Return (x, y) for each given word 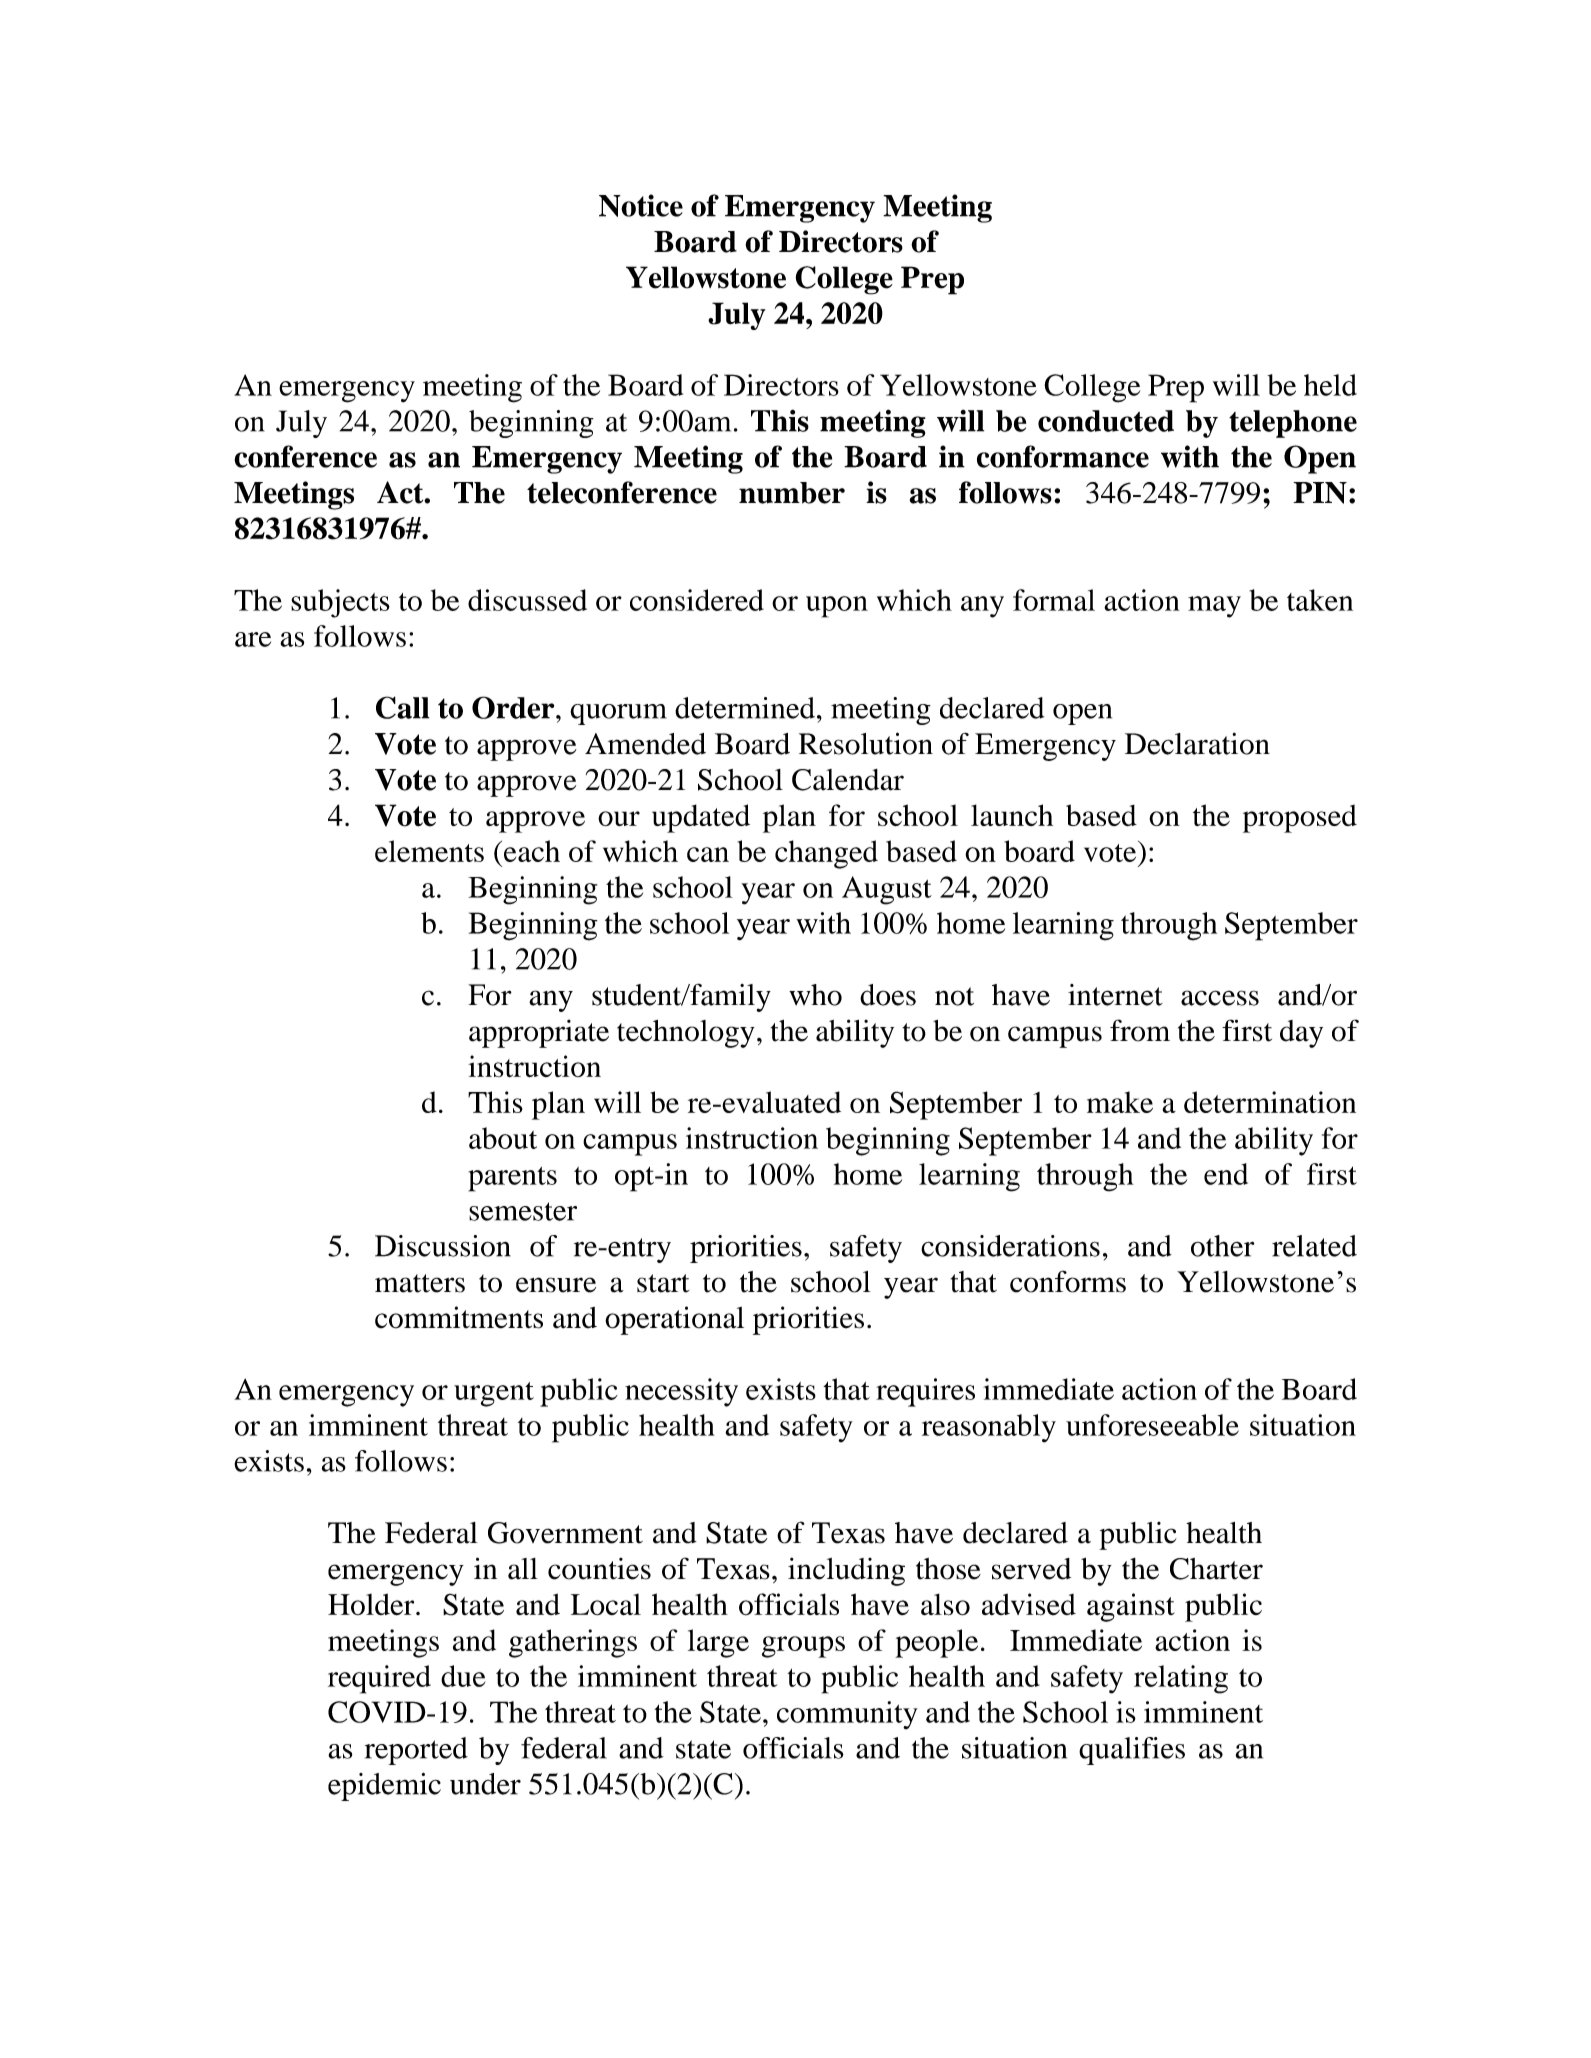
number (792, 493)
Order (514, 707)
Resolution (866, 743)
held (1330, 385)
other (1223, 1246)
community (847, 1715)
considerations (1010, 1246)
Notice (641, 205)
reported (416, 1751)
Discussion (443, 1246)
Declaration (1197, 744)
